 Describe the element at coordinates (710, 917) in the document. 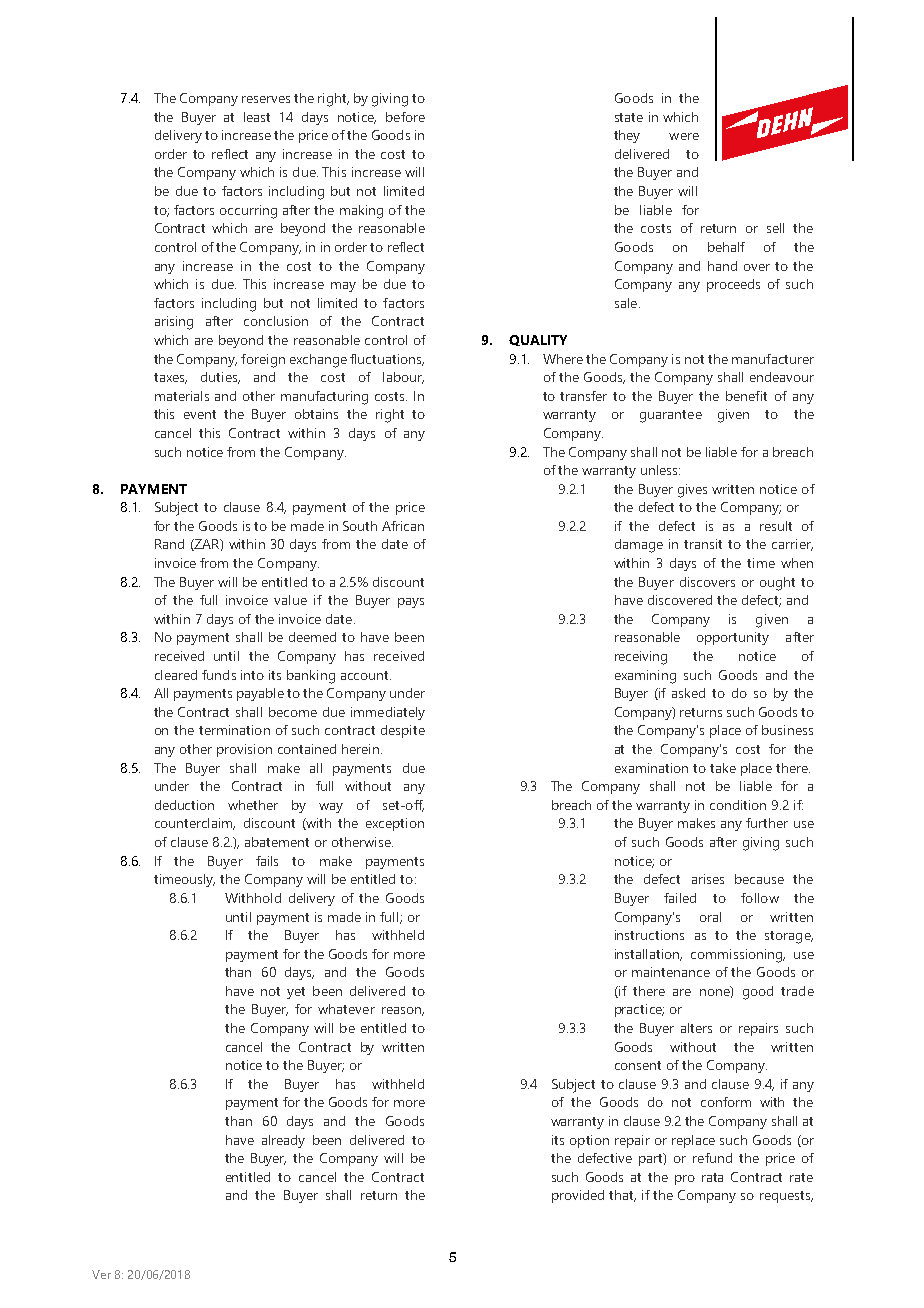

I see `oral` at that location.
